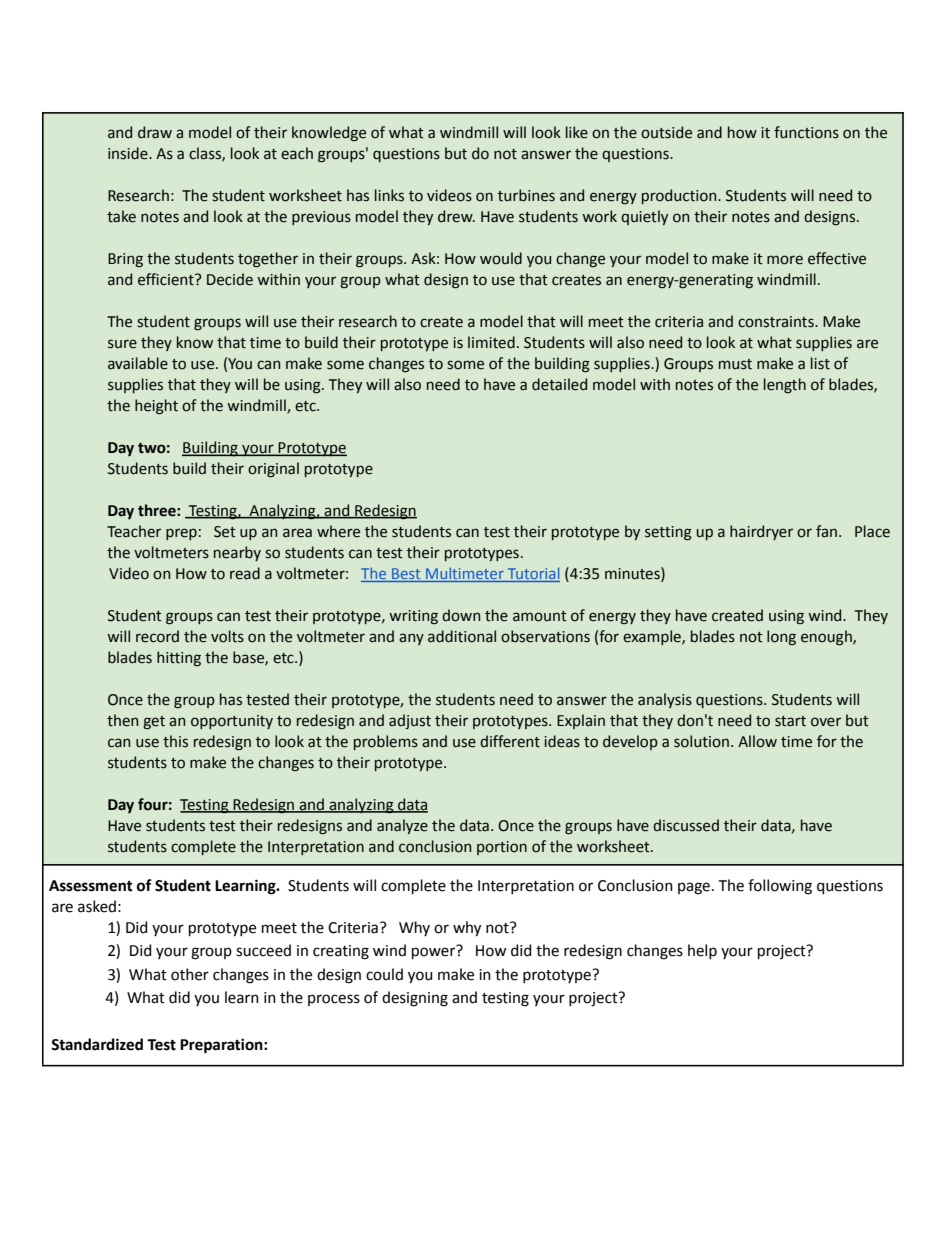 The image size is (952, 1233). Describe the element at coordinates (156, 407) in the document. I see `height` at that location.
